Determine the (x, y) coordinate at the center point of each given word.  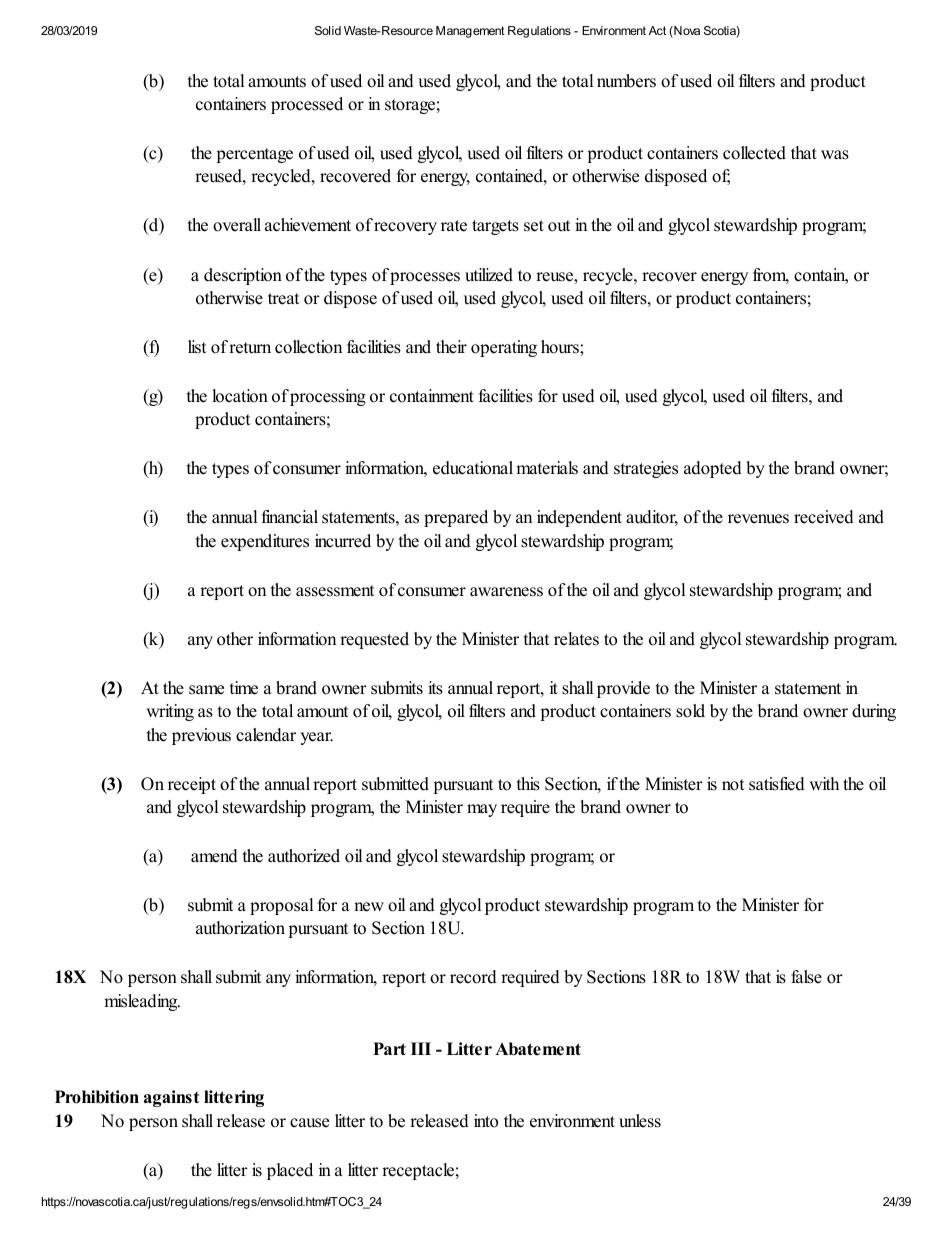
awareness (506, 592)
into (486, 1121)
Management (470, 32)
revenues (758, 519)
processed (307, 105)
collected (754, 153)
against (171, 1098)
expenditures (265, 542)
